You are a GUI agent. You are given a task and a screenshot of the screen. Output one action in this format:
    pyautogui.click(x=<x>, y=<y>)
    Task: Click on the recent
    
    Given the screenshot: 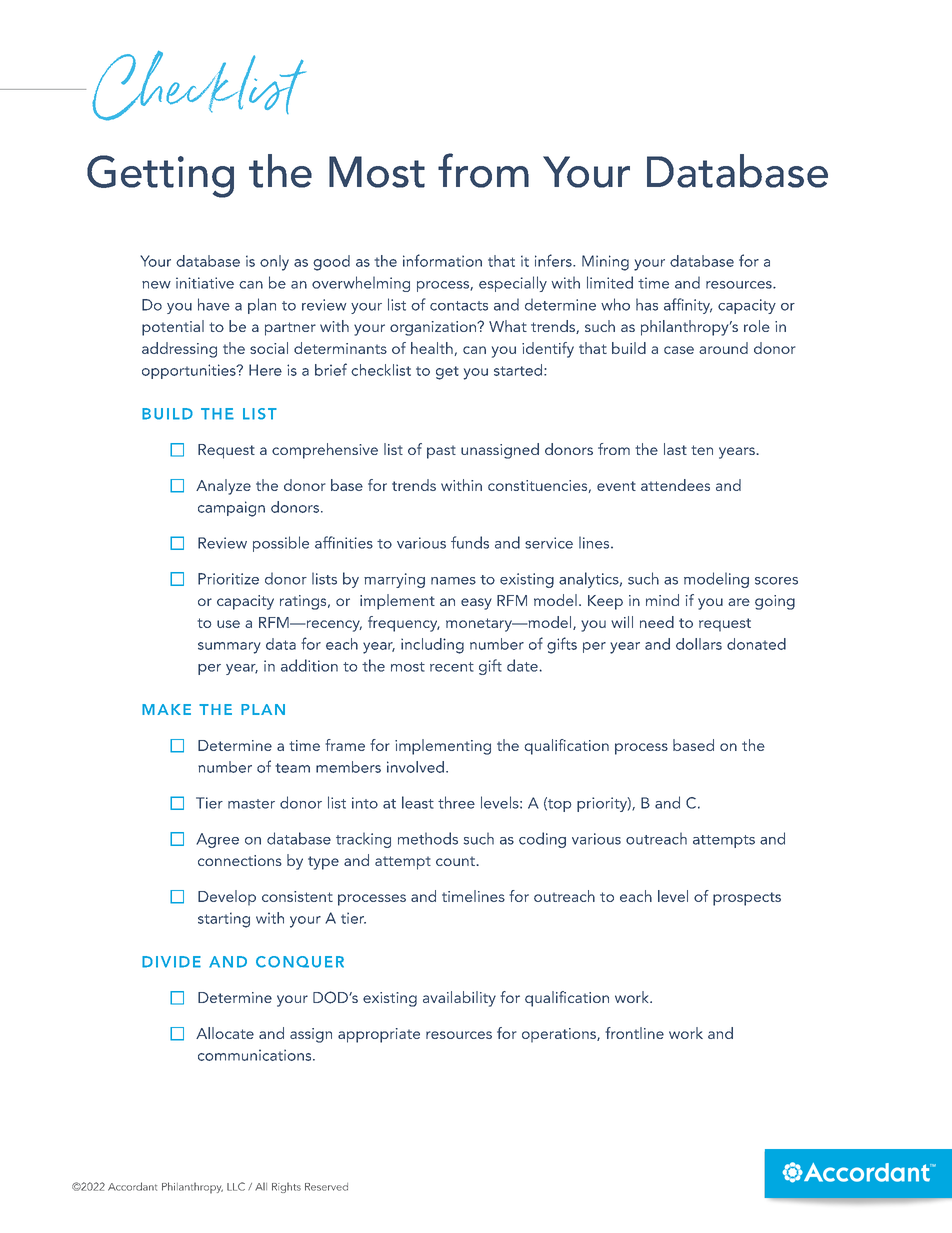 What is the action you would take?
    pyautogui.click(x=452, y=667)
